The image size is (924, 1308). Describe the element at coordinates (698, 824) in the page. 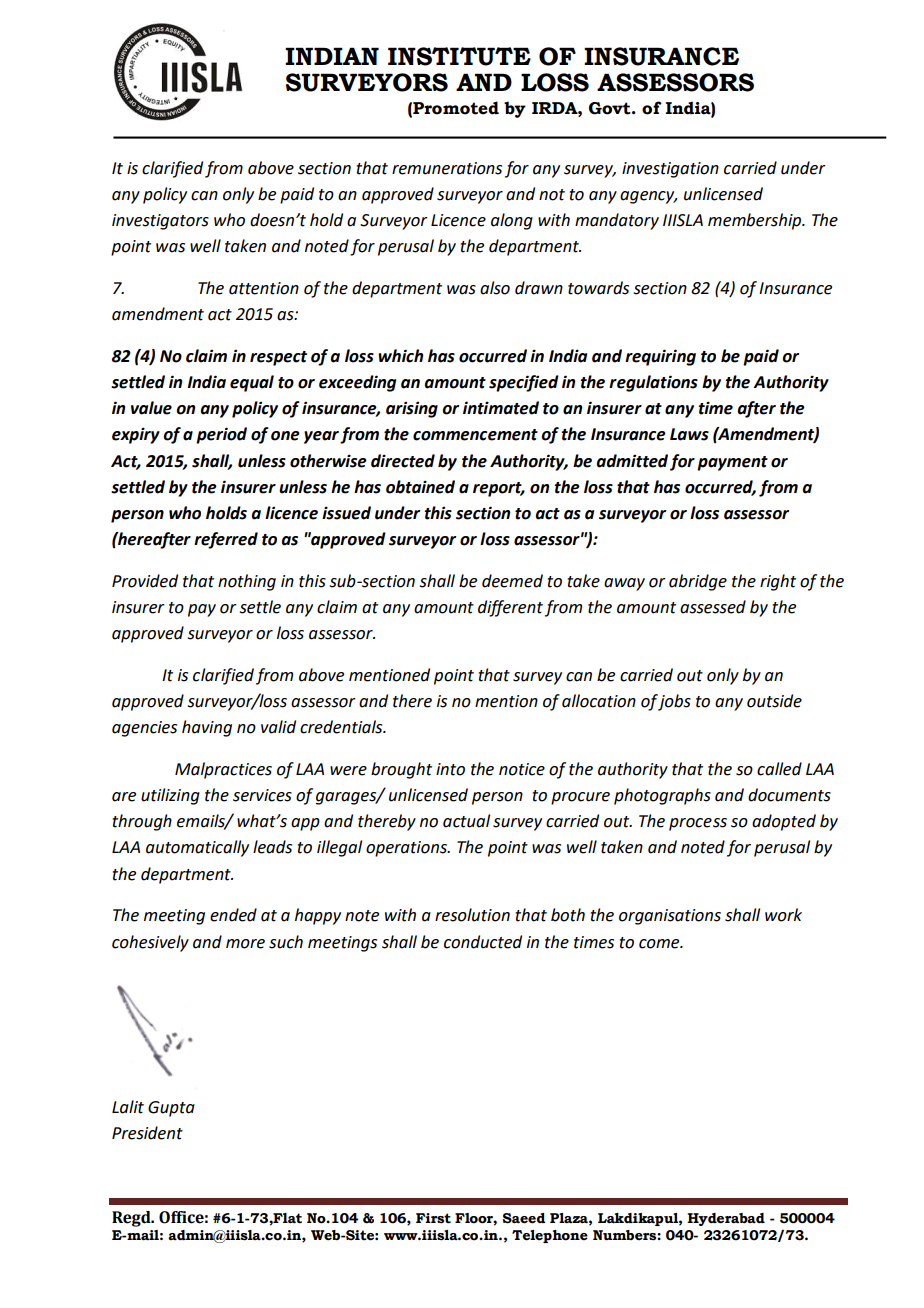

I see `process` at that location.
